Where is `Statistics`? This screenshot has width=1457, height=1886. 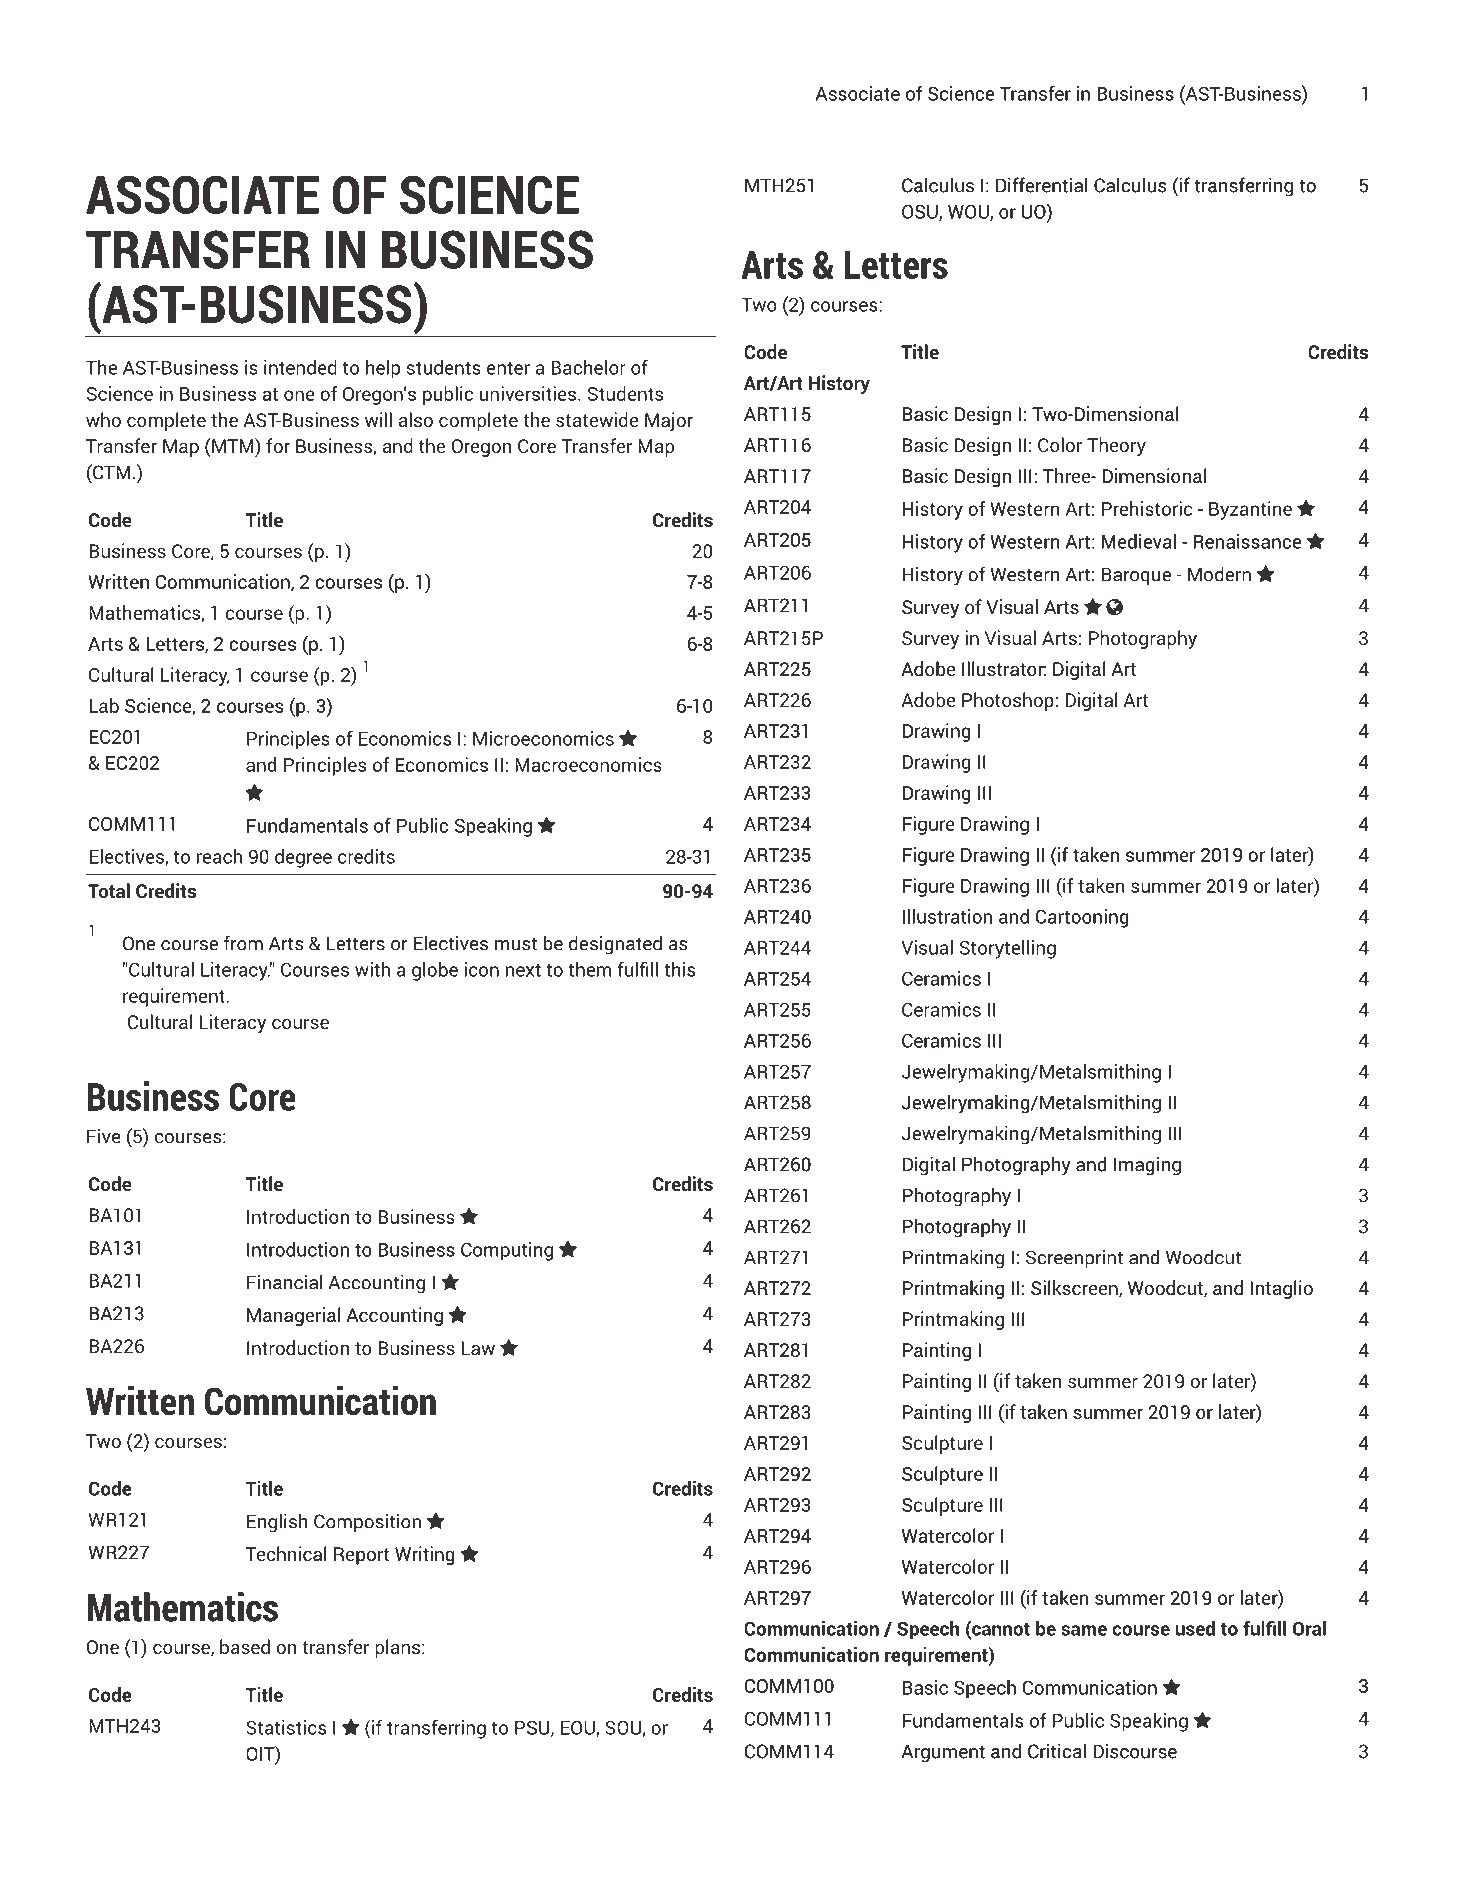
Statistics is located at coordinates (286, 1727).
